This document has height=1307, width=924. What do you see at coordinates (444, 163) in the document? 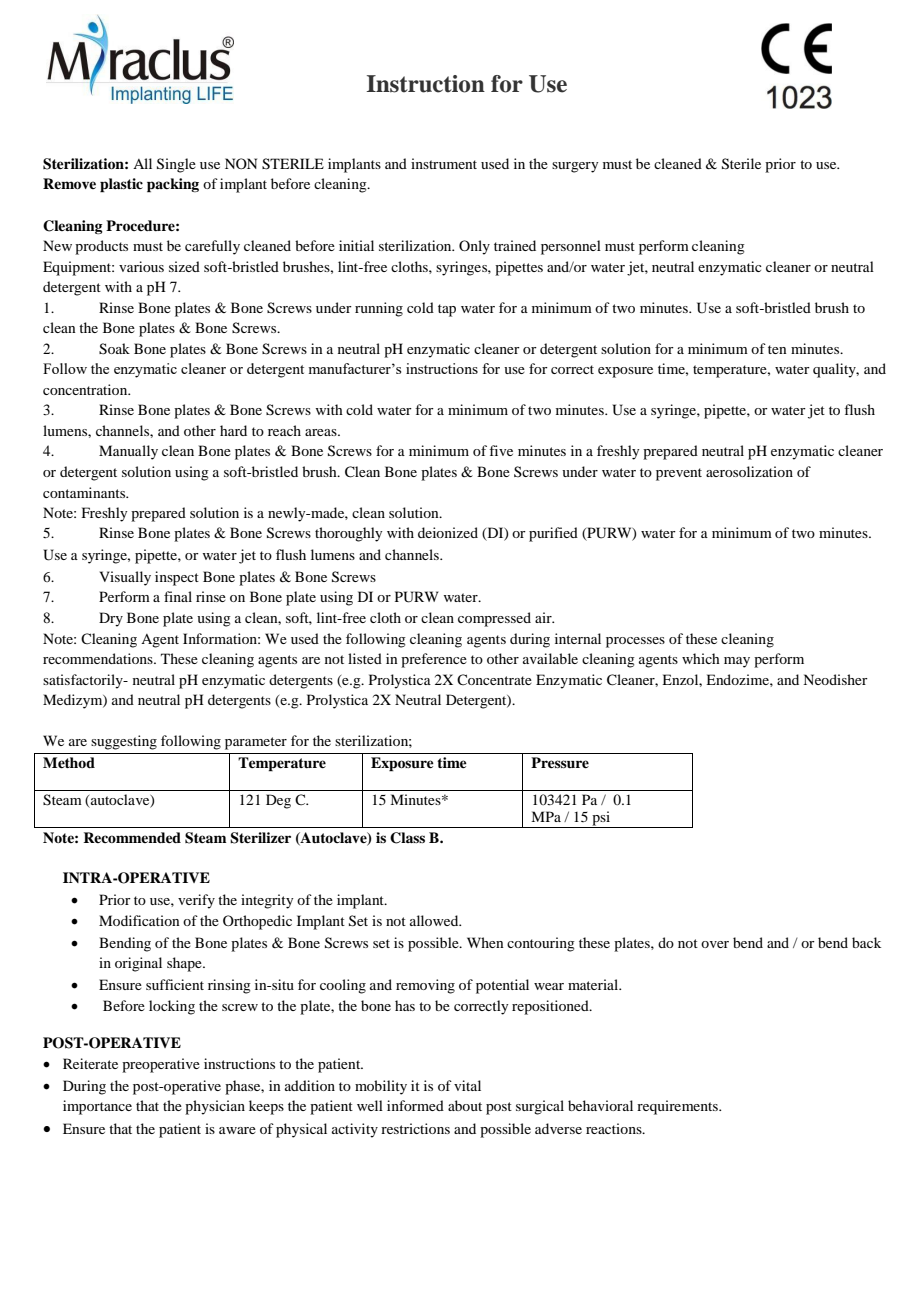
I see `instrument` at bounding box center [444, 163].
